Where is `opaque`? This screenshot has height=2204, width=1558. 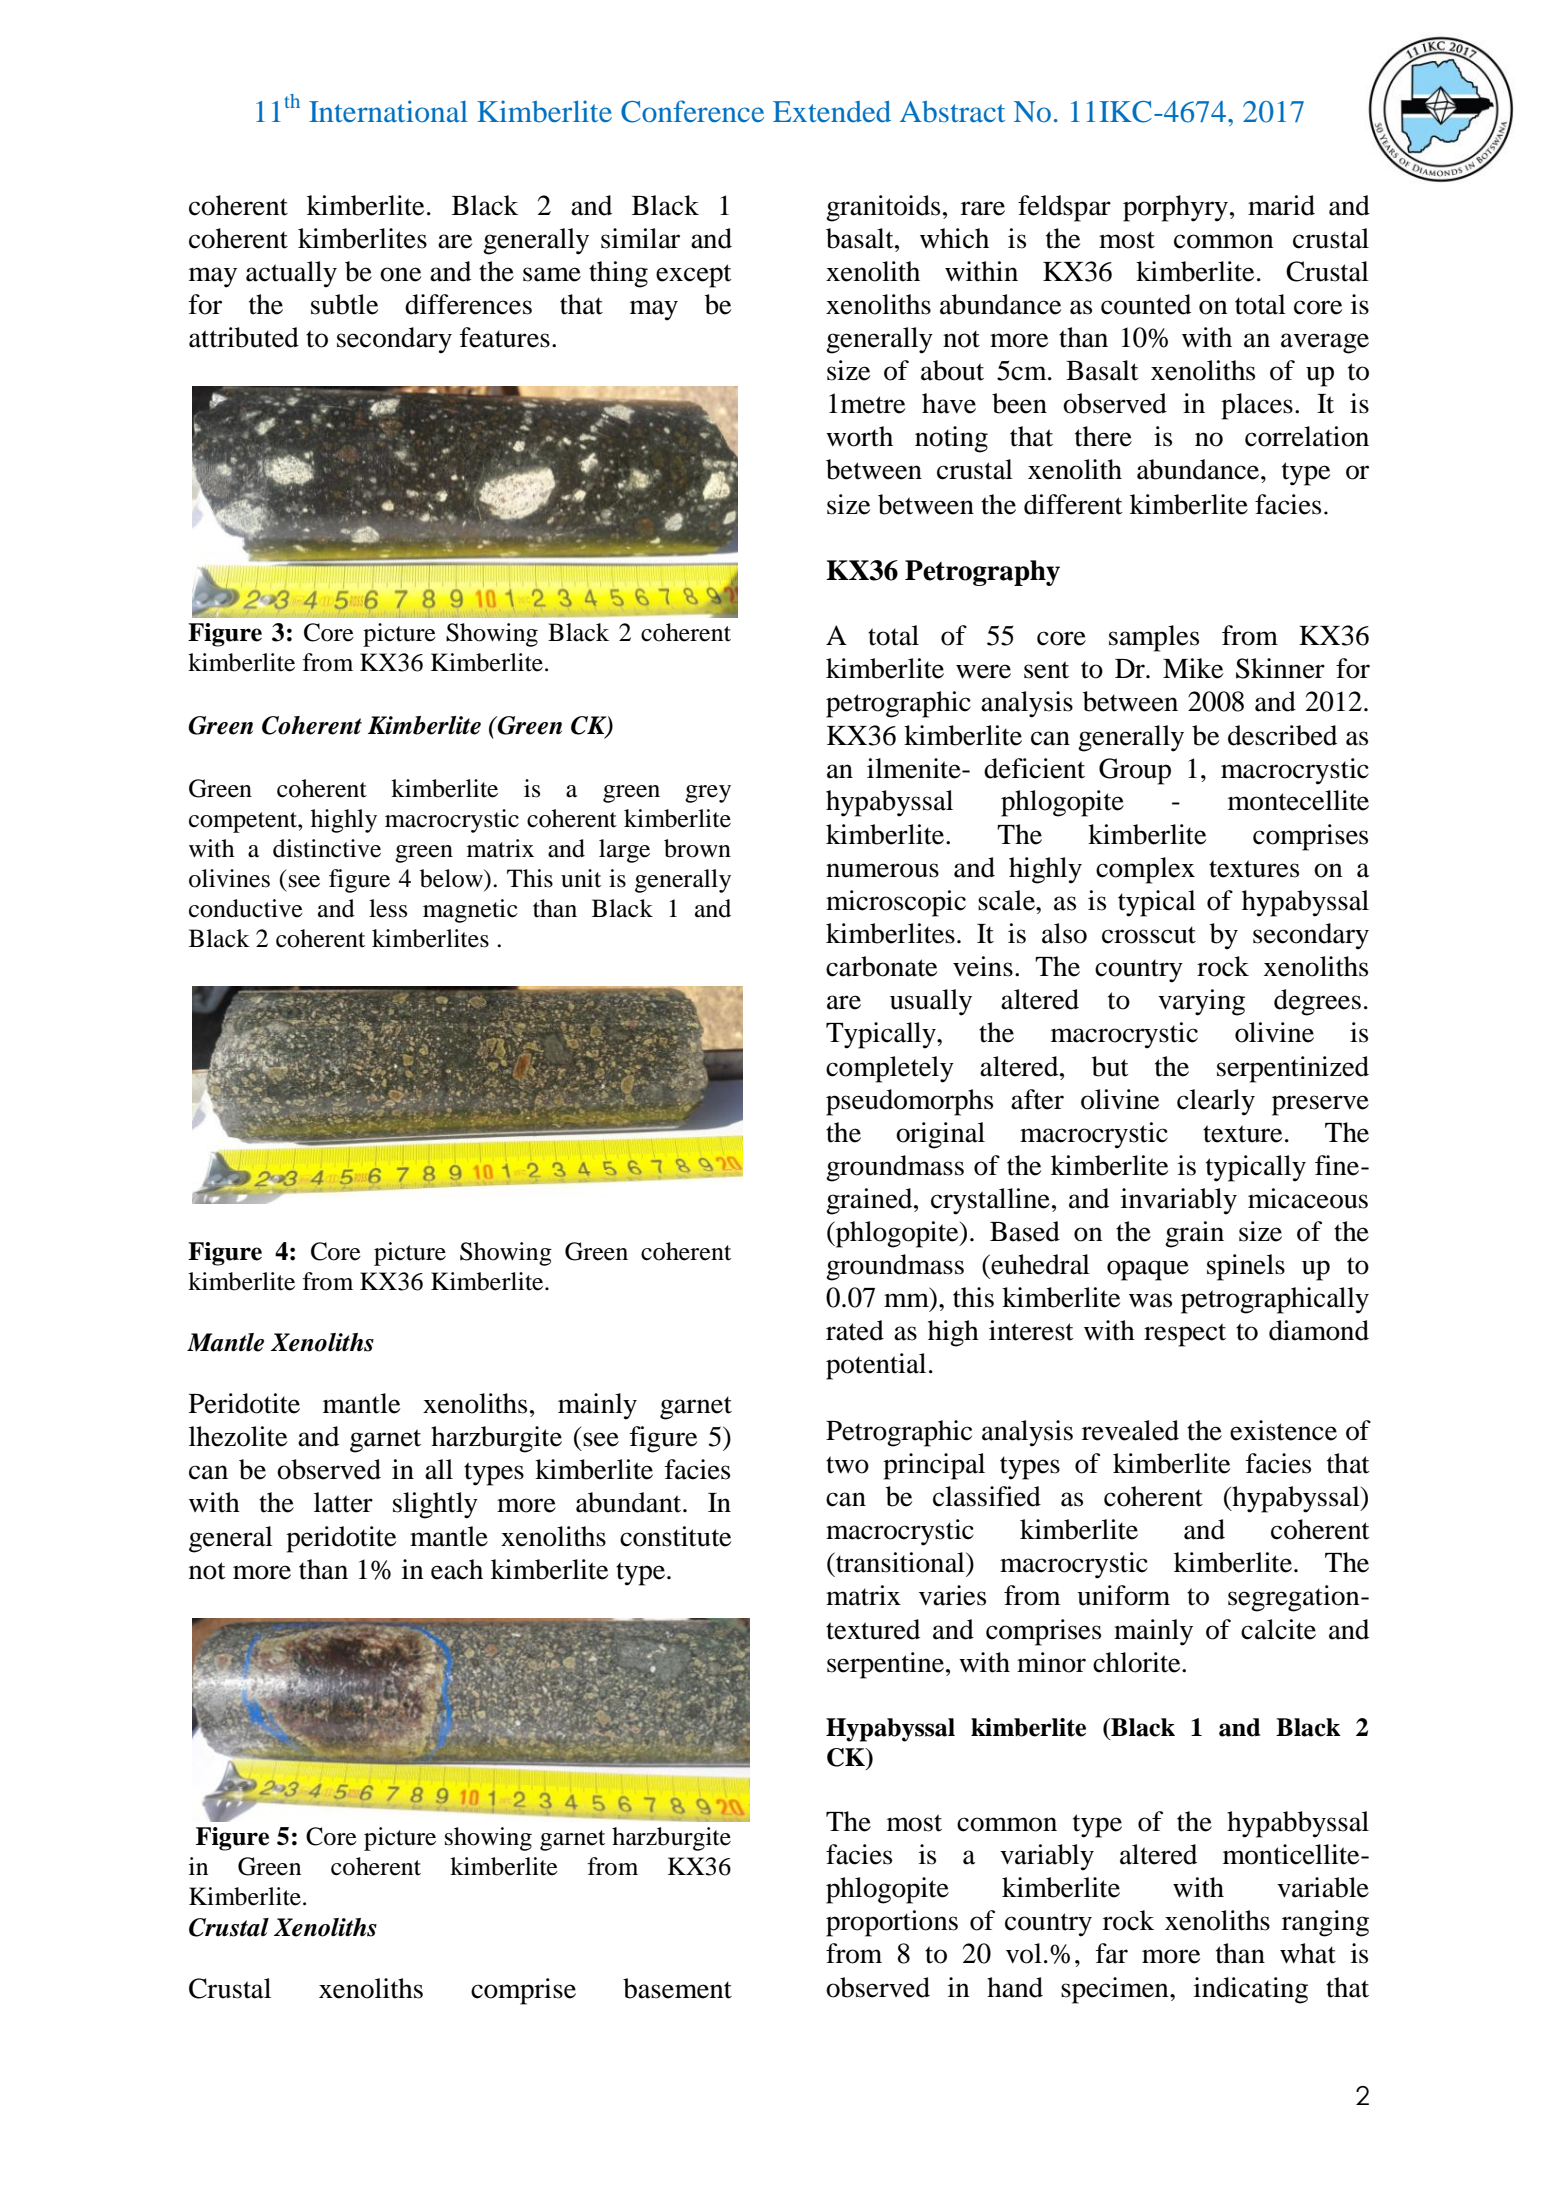
opaque is located at coordinates (1148, 1270).
